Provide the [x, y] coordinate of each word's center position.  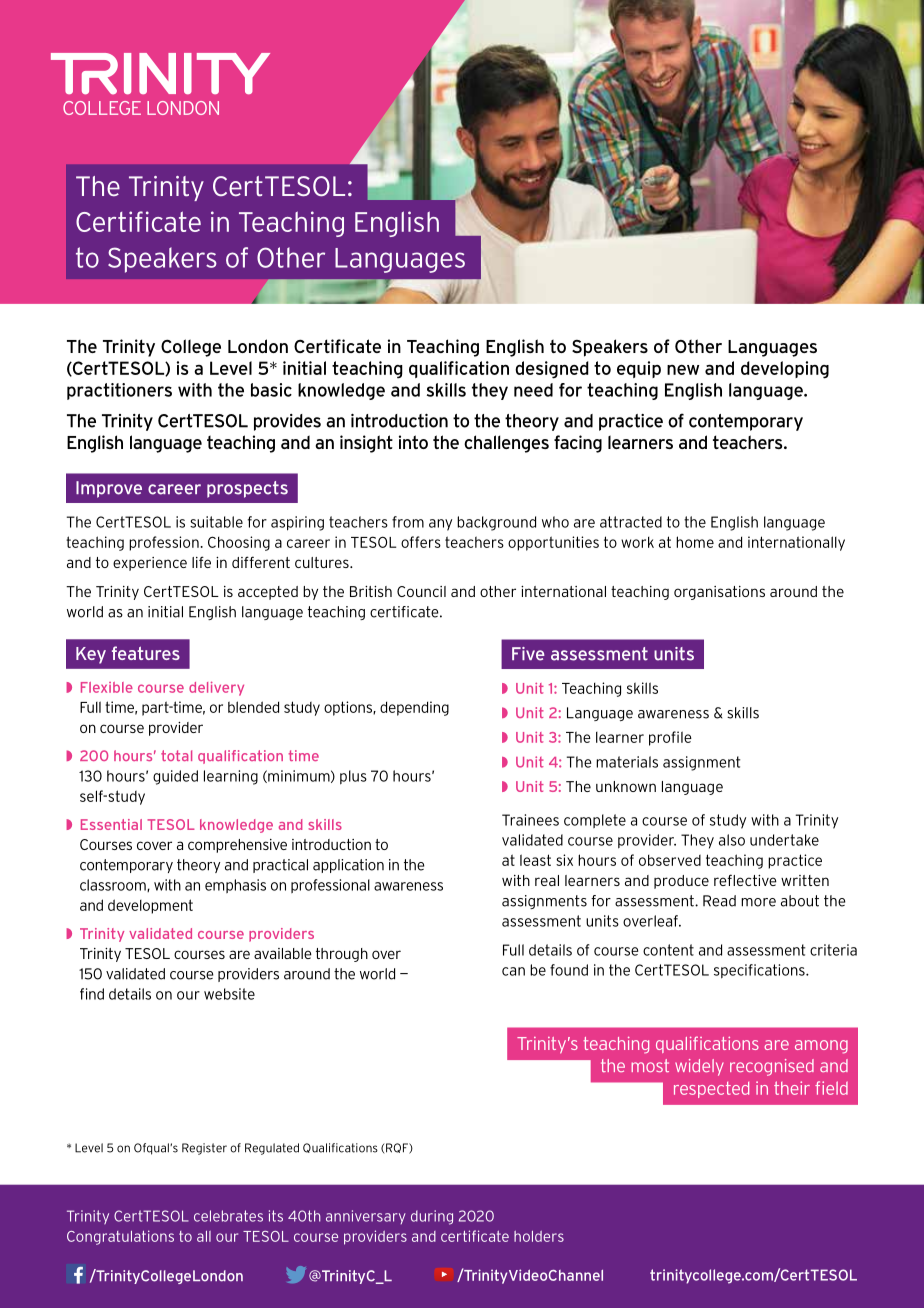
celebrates [228, 1216]
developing [785, 370]
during [432, 1217]
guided [175, 777]
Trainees [530, 820]
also [732, 840]
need [533, 390]
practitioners [119, 391]
